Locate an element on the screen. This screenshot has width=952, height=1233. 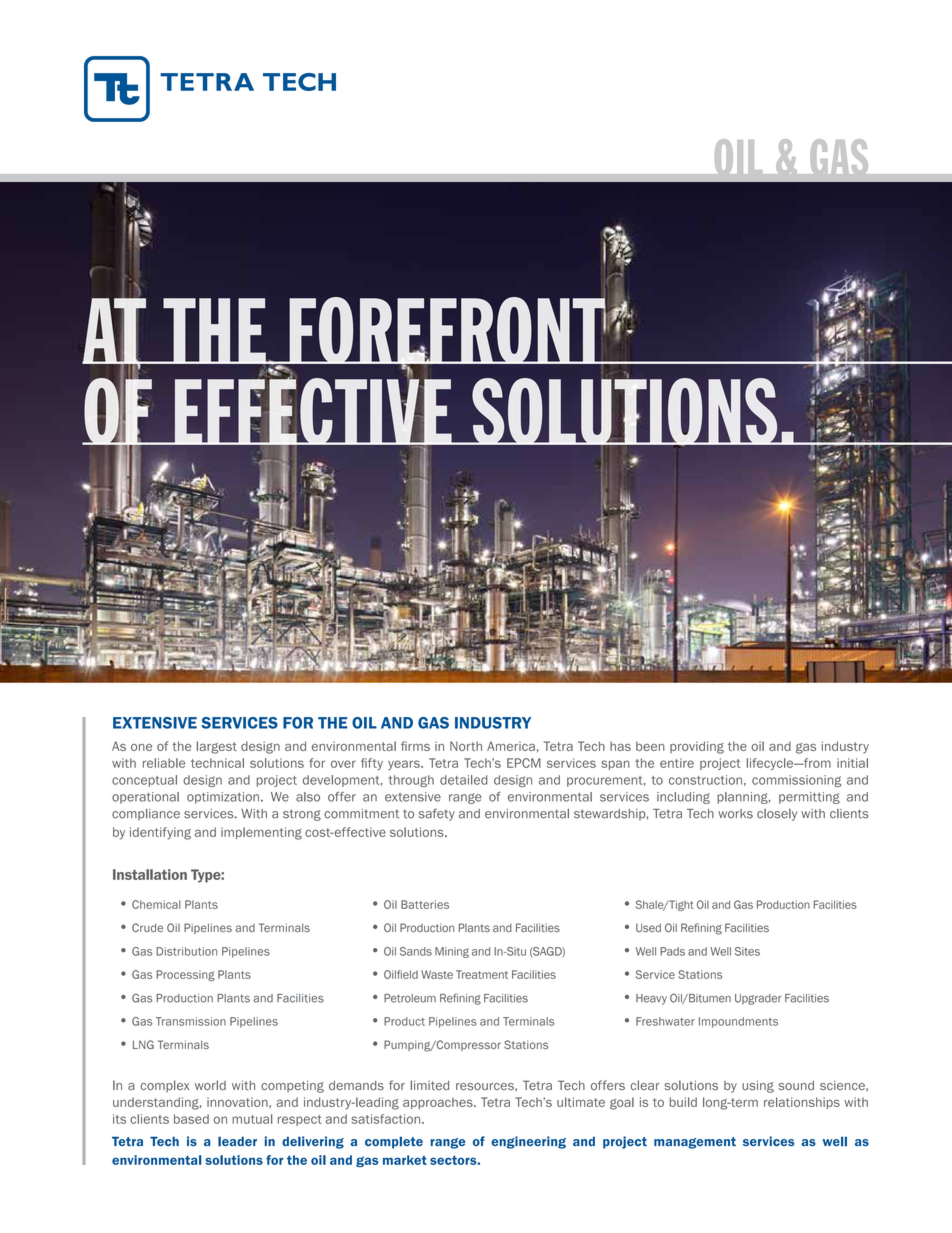
leader is located at coordinates (237, 1141).
